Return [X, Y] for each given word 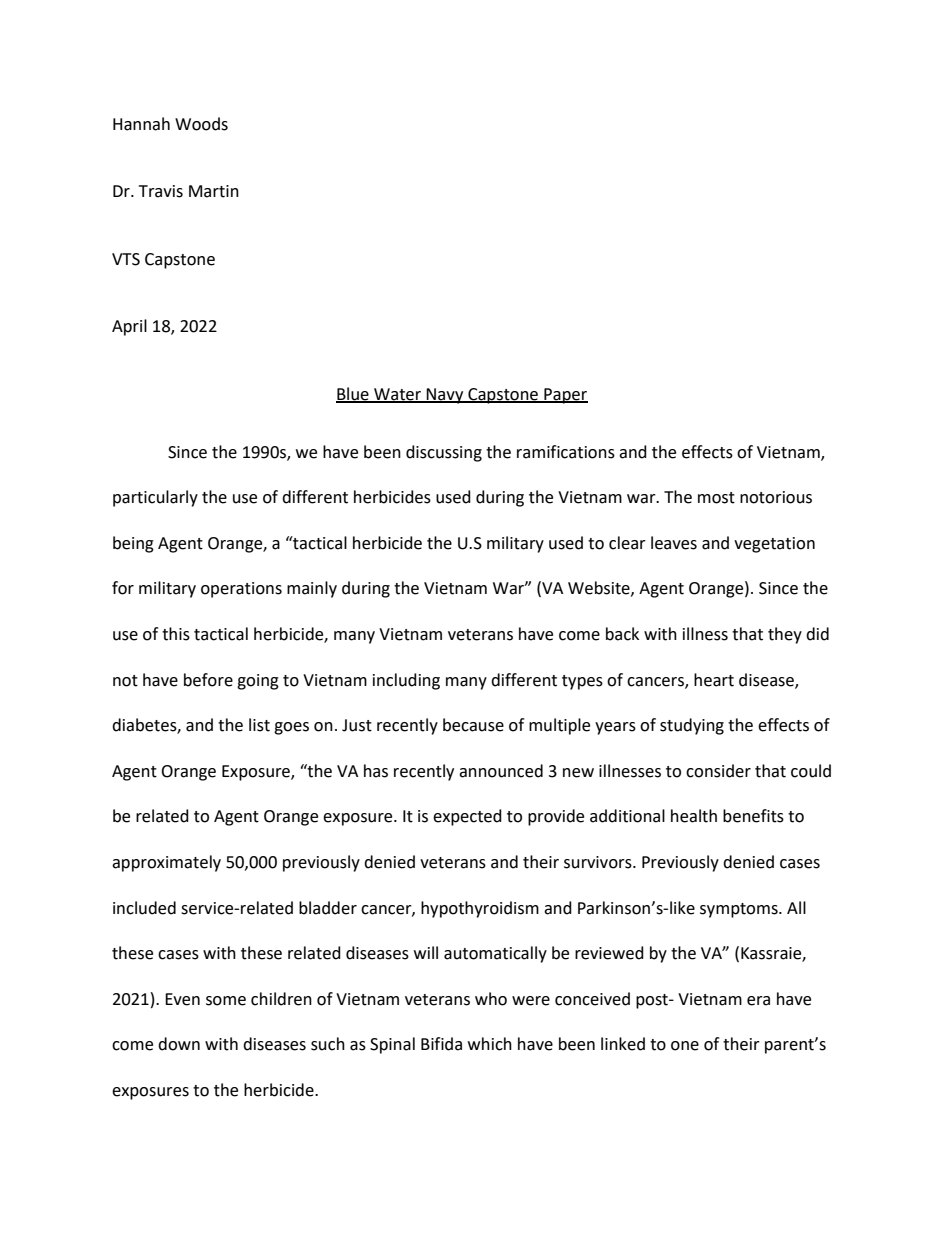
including [406, 681]
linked [623, 1044]
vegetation [774, 545]
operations [241, 590]
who [491, 999]
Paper [565, 396]
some [226, 1001]
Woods [201, 124]
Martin [214, 191]
